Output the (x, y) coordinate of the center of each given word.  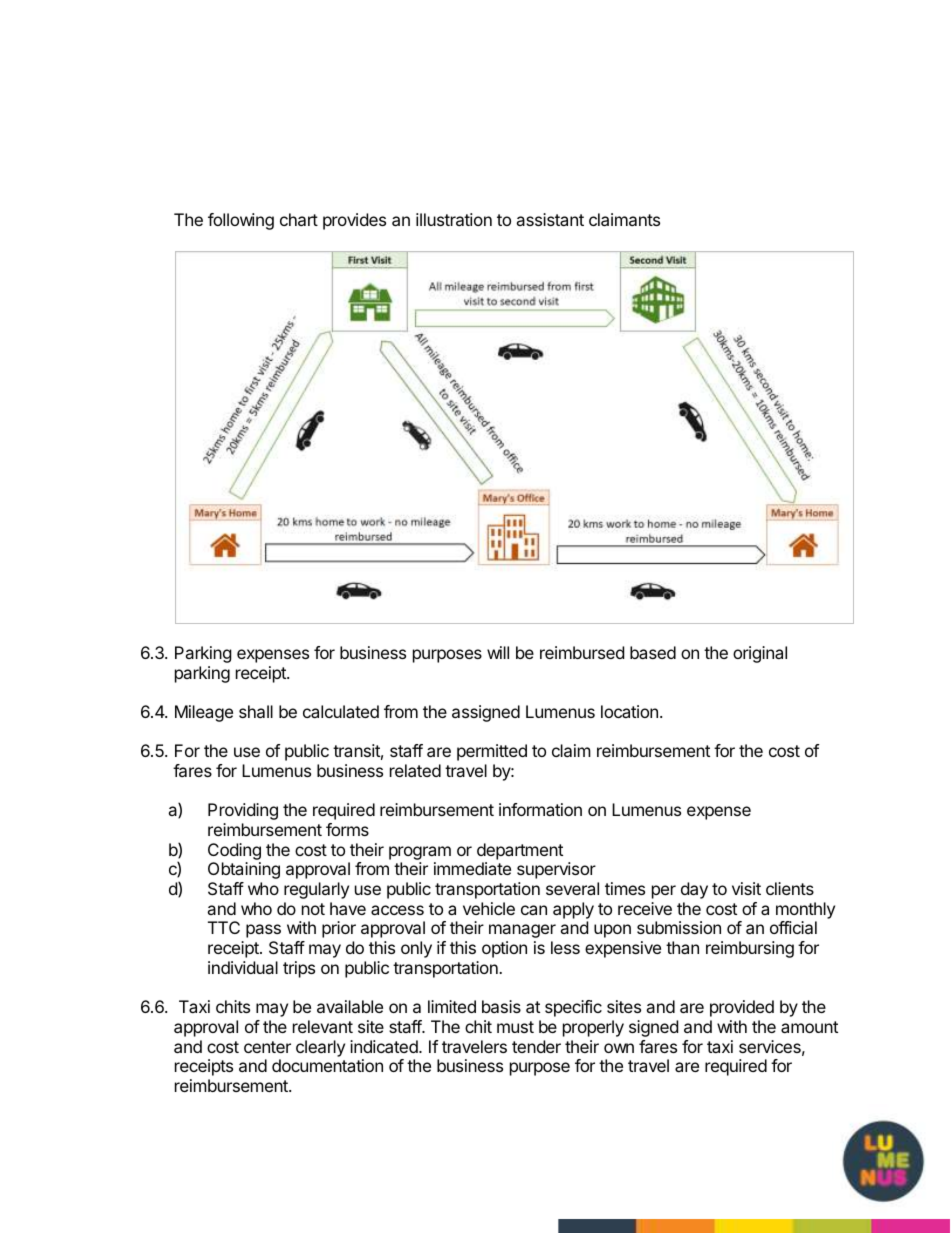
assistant (550, 219)
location (629, 711)
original (760, 654)
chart (299, 219)
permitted (492, 752)
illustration (454, 219)
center (267, 1047)
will (498, 652)
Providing (243, 811)
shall (256, 711)
